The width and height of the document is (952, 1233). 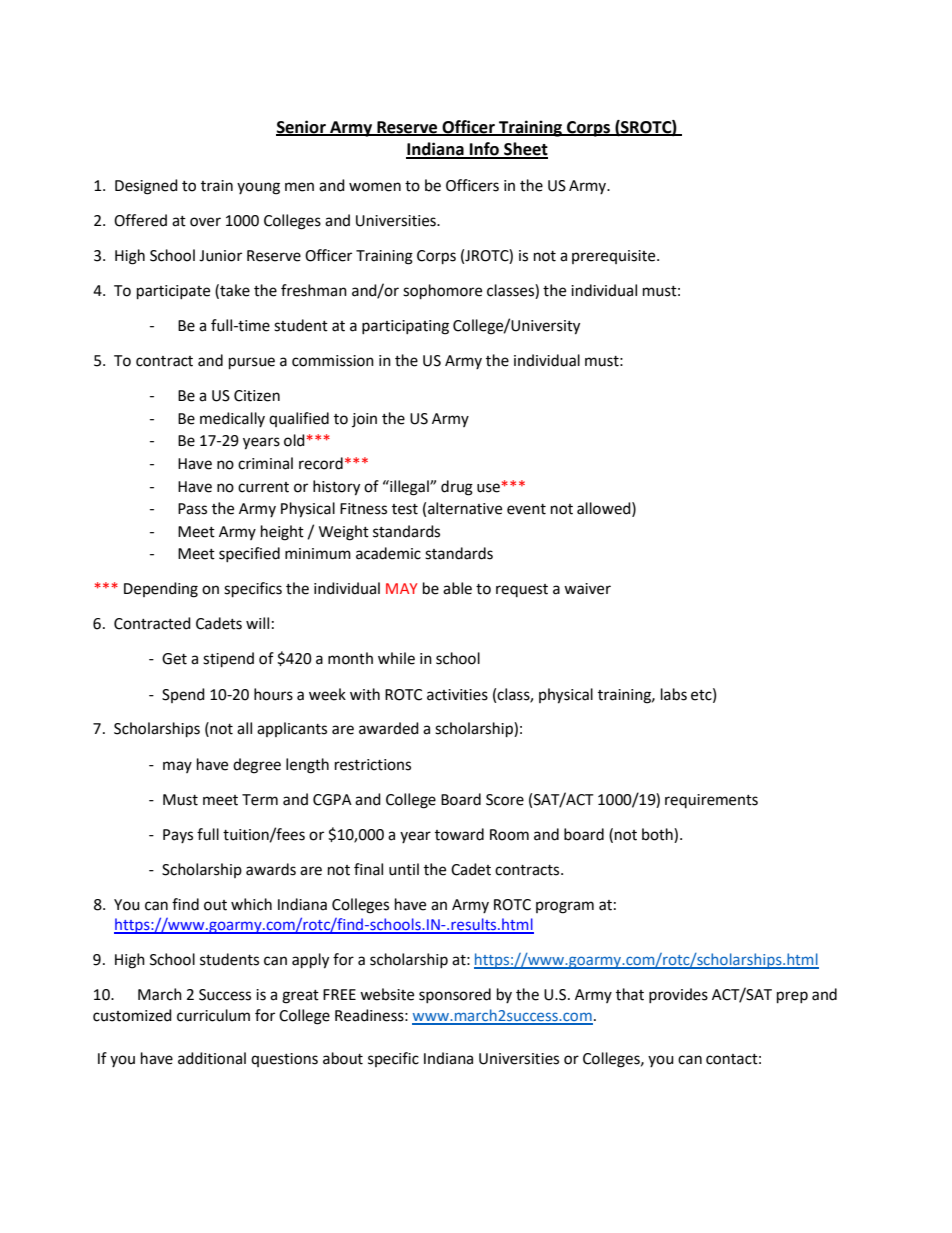 What do you see at coordinates (484, 150) in the document?
I see `Info` at bounding box center [484, 150].
